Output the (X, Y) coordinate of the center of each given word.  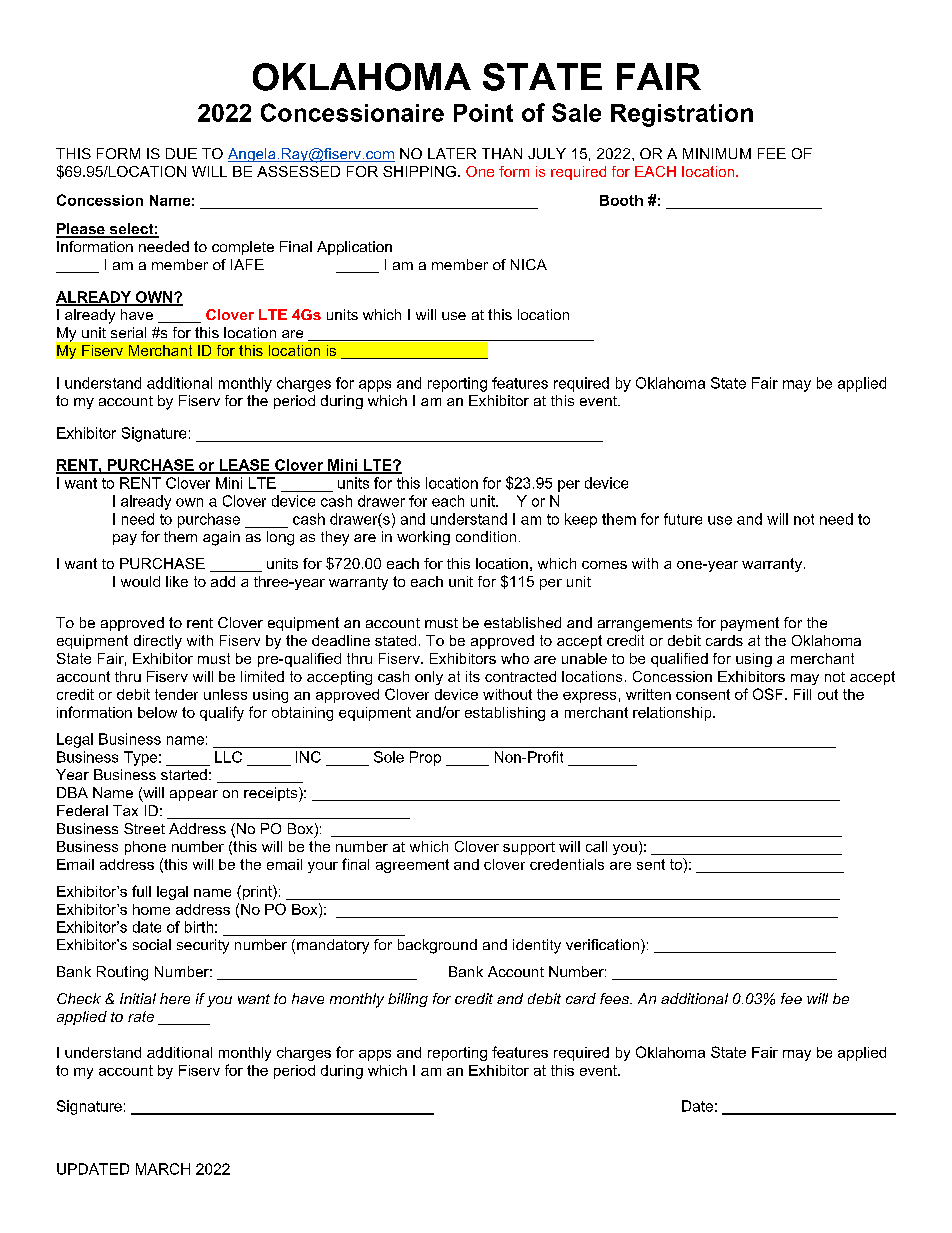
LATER (452, 153)
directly (158, 642)
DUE (181, 153)
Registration (682, 115)
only (429, 678)
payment (750, 624)
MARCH (163, 1169)
